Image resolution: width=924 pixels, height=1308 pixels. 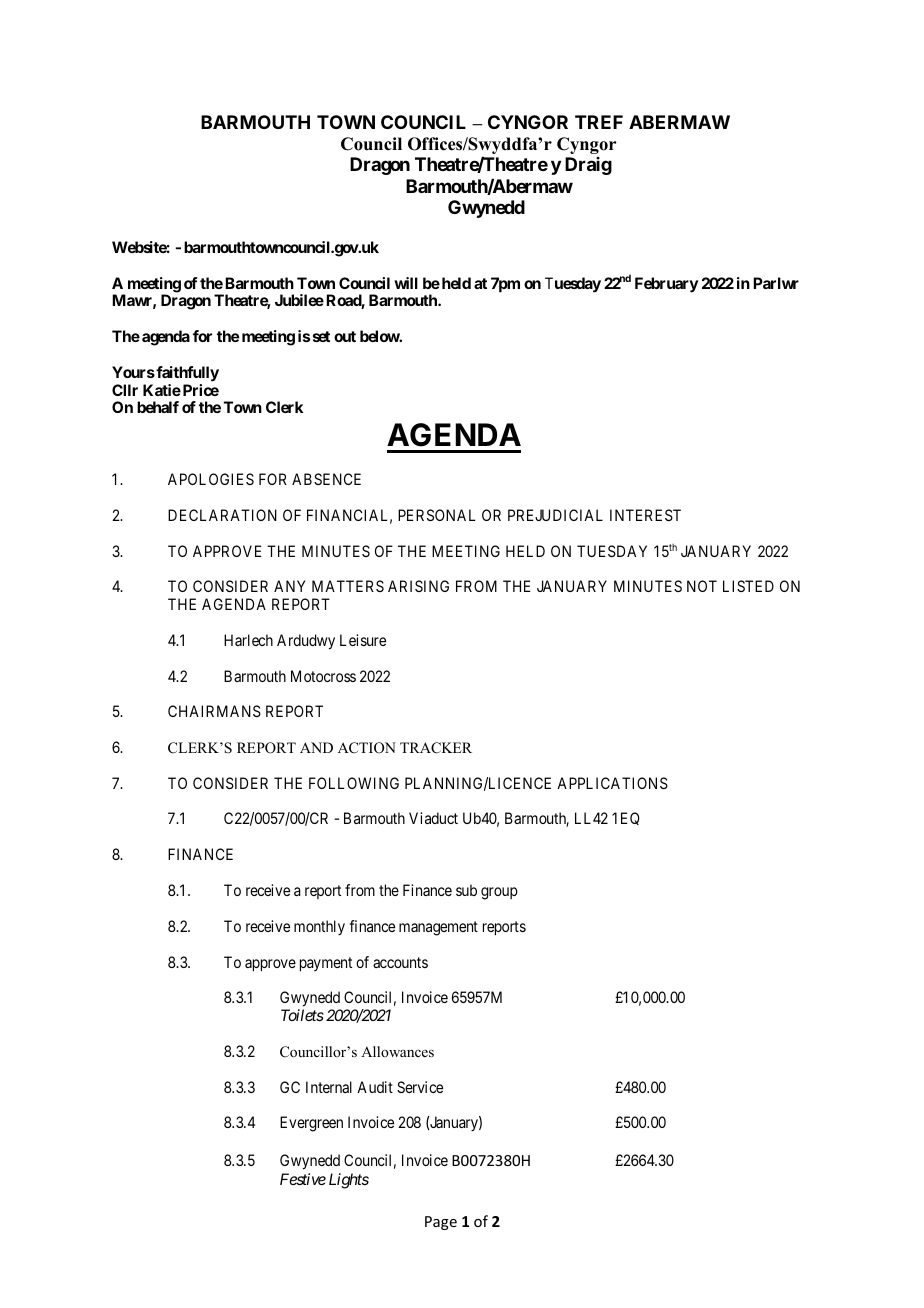 What do you see at coordinates (406, 283) in the page?
I see `will` at bounding box center [406, 283].
